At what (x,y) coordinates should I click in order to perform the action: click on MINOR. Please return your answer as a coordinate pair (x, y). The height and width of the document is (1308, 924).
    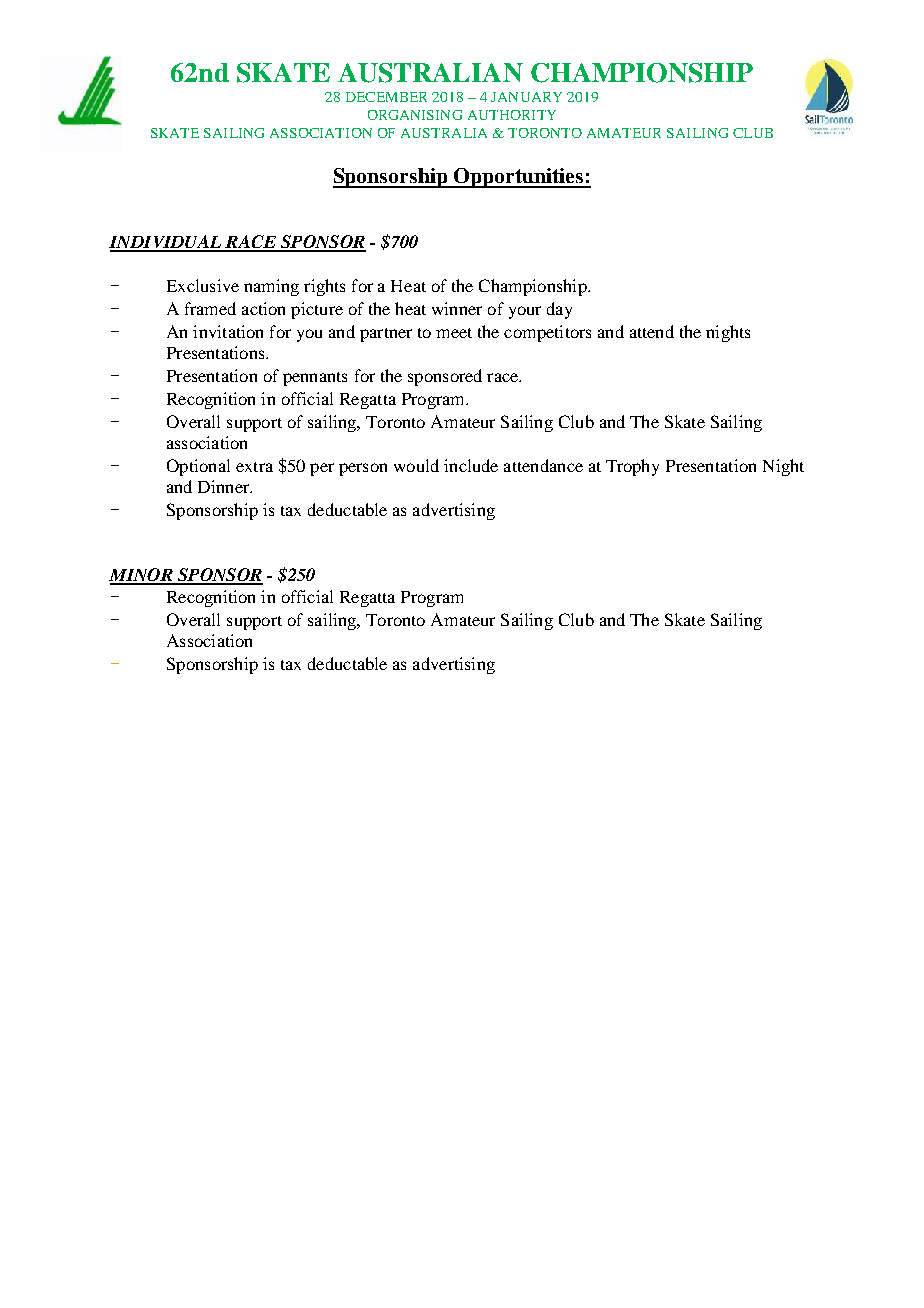
    Looking at the image, I should click on (142, 576).
